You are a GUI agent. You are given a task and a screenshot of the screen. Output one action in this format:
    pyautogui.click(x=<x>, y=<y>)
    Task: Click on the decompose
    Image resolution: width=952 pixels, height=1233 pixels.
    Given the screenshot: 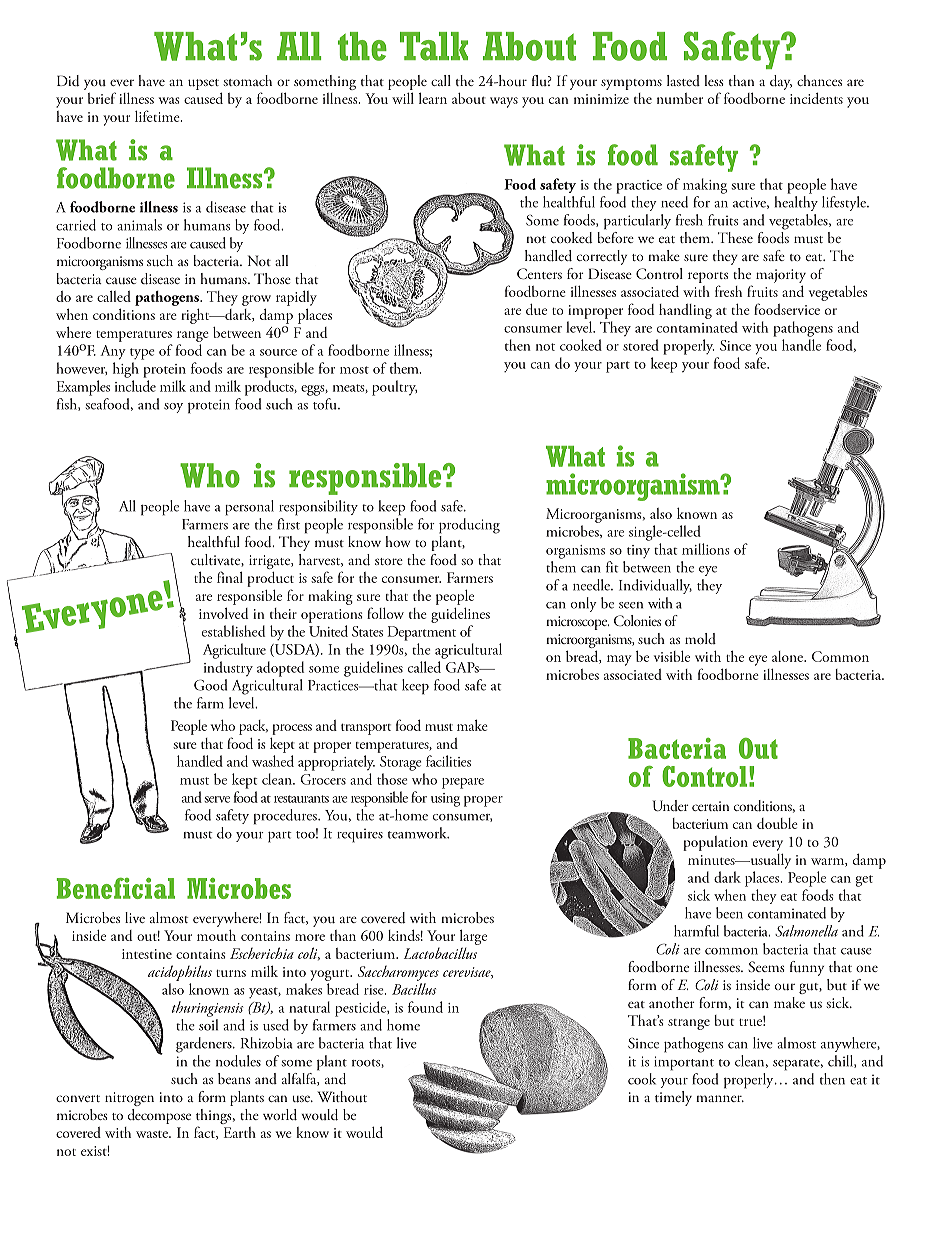 What is the action you would take?
    pyautogui.click(x=159, y=1116)
